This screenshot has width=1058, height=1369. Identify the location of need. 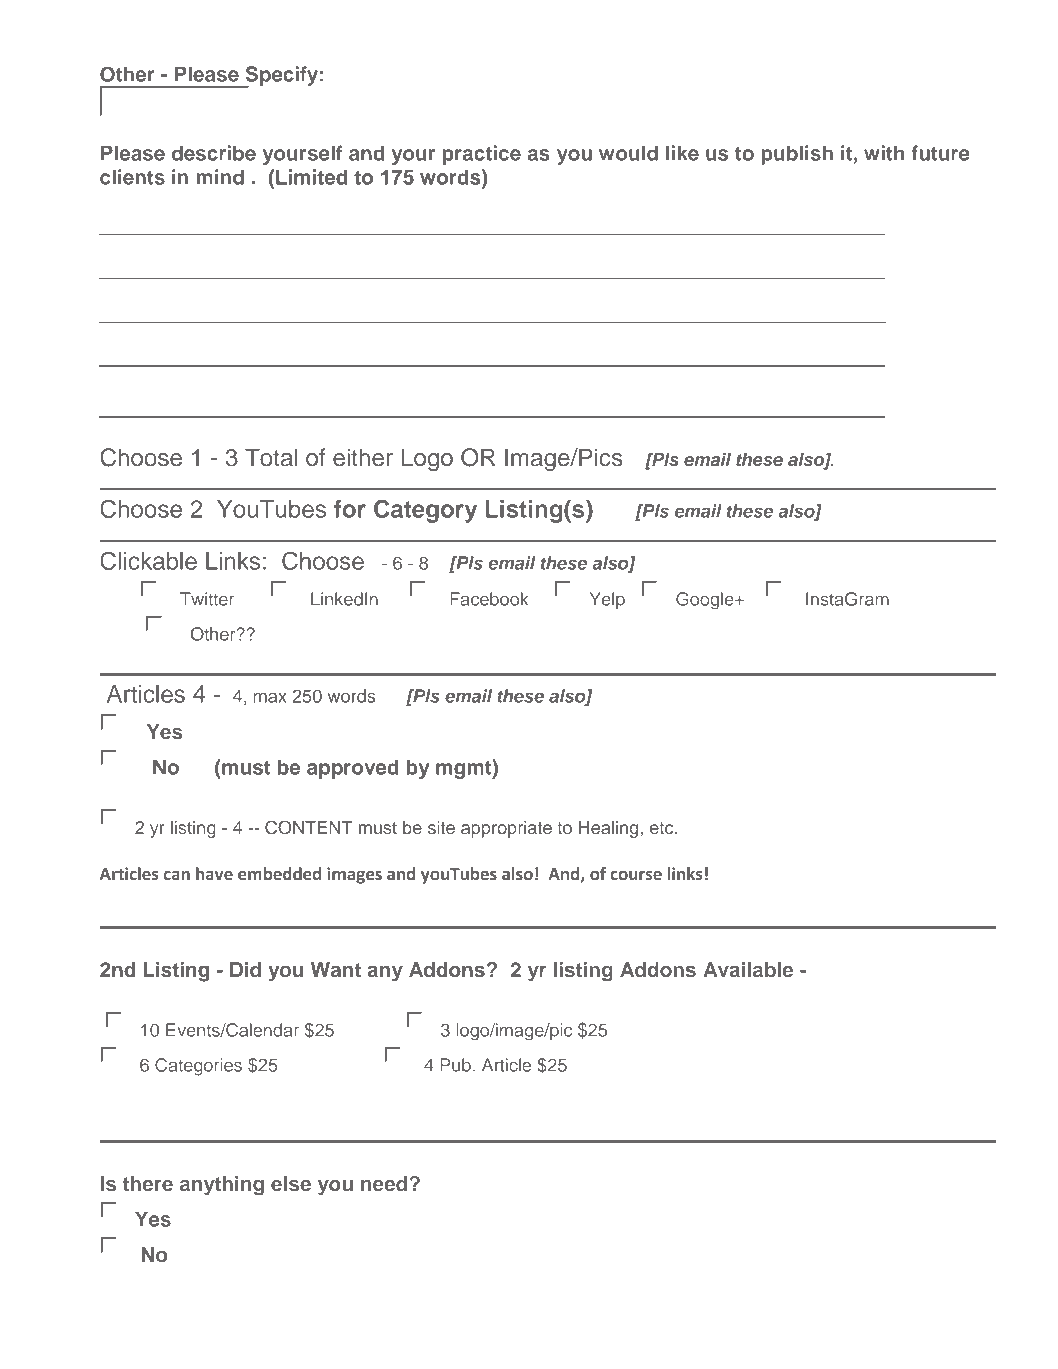
(384, 1183).
